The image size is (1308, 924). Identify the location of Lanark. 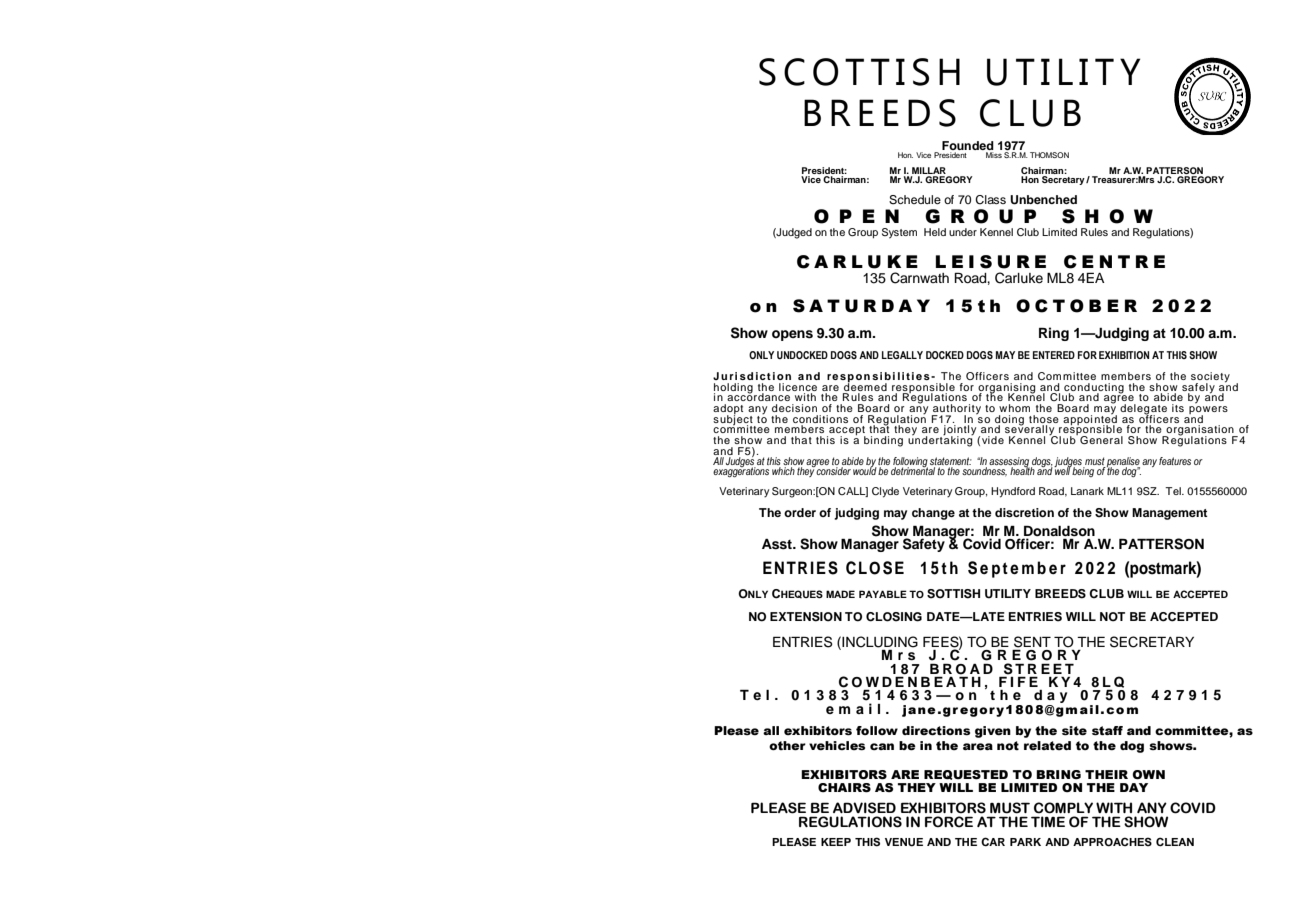
(1087, 491).
